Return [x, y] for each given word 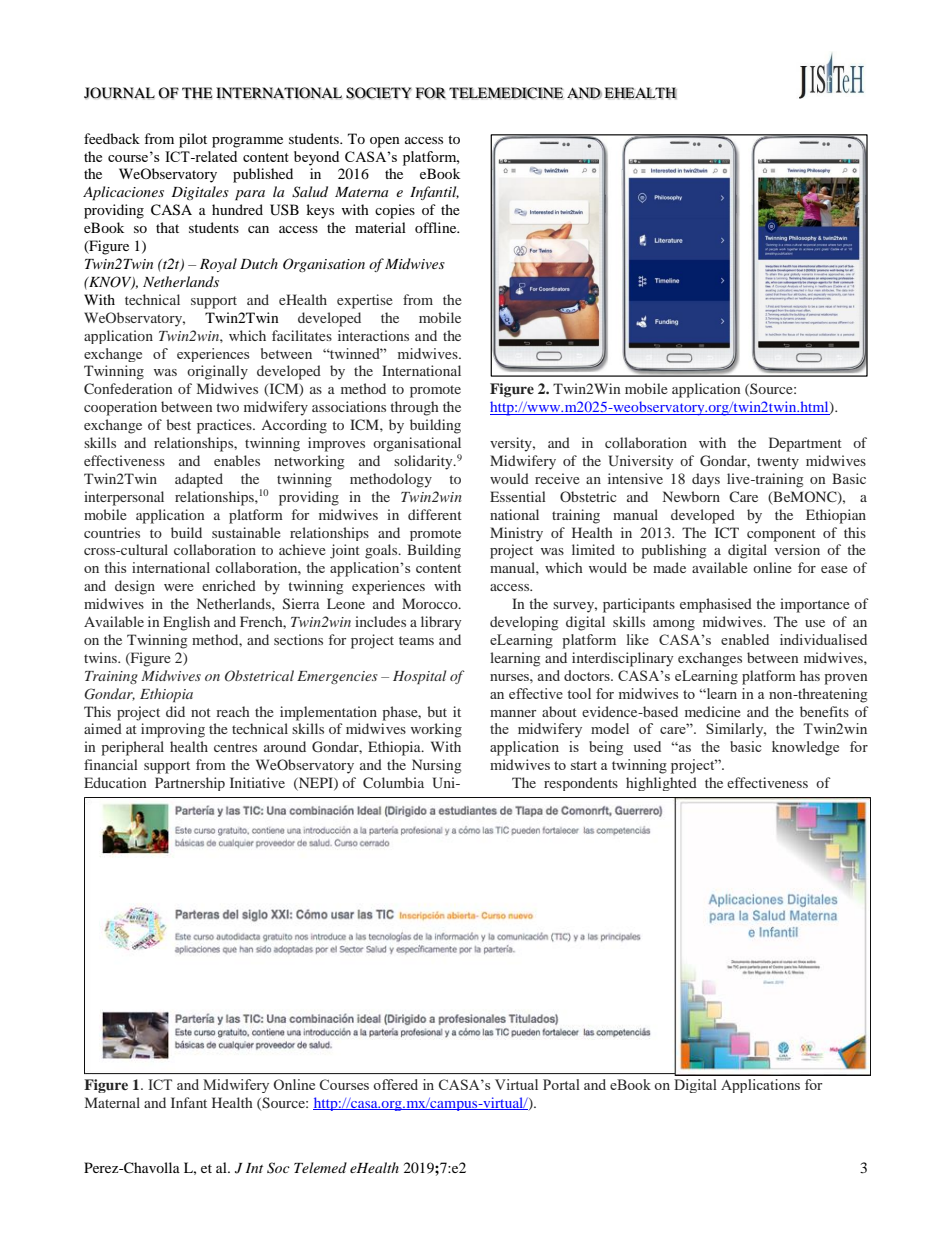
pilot [193, 140]
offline [437, 227]
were [179, 587]
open [385, 142]
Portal [561, 1084]
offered [395, 1084]
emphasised [716, 605]
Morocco [431, 603]
